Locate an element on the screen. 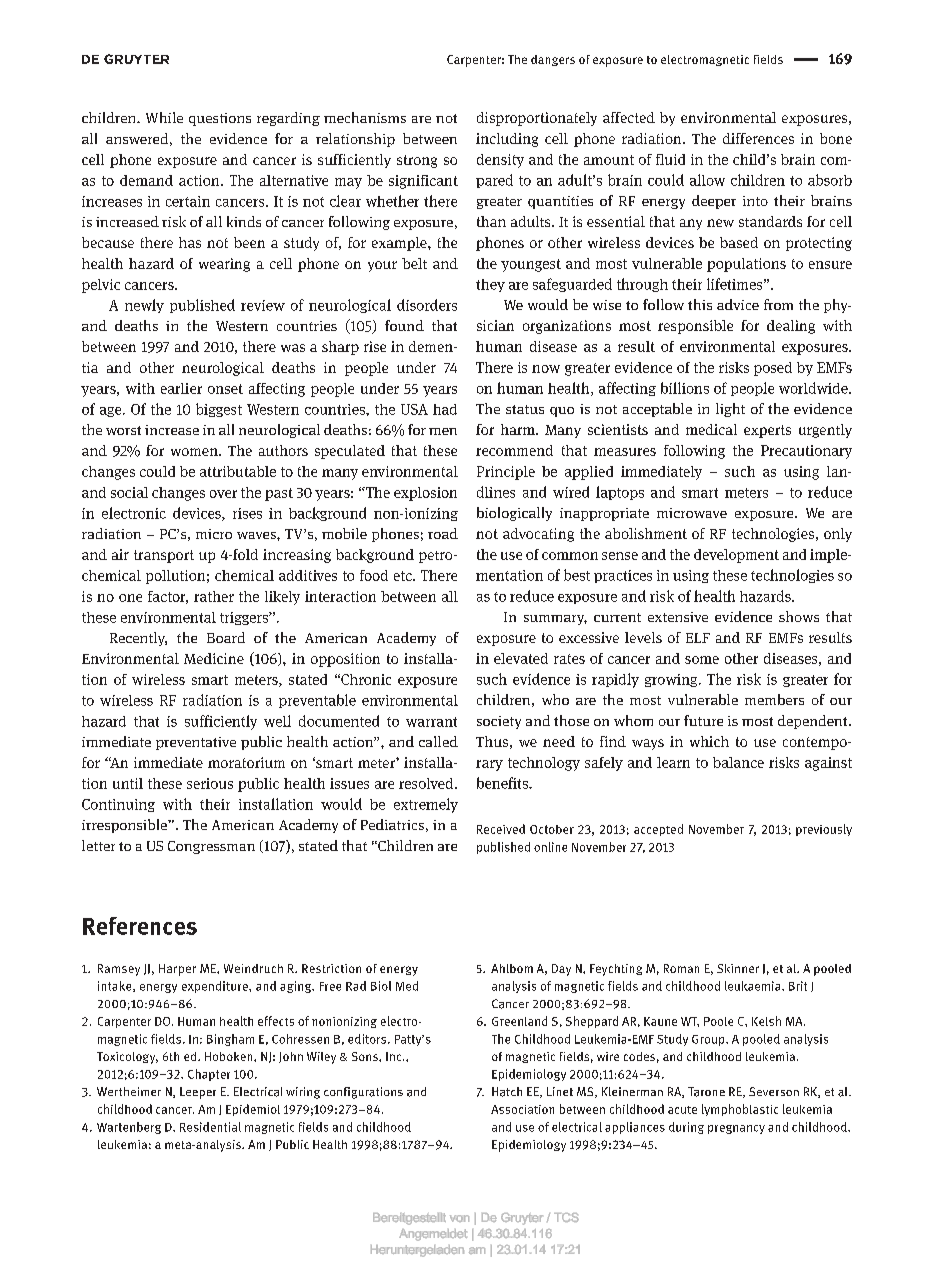 Image resolution: width=952 pixels, height=1270 pixels. including is located at coordinates (507, 140).
